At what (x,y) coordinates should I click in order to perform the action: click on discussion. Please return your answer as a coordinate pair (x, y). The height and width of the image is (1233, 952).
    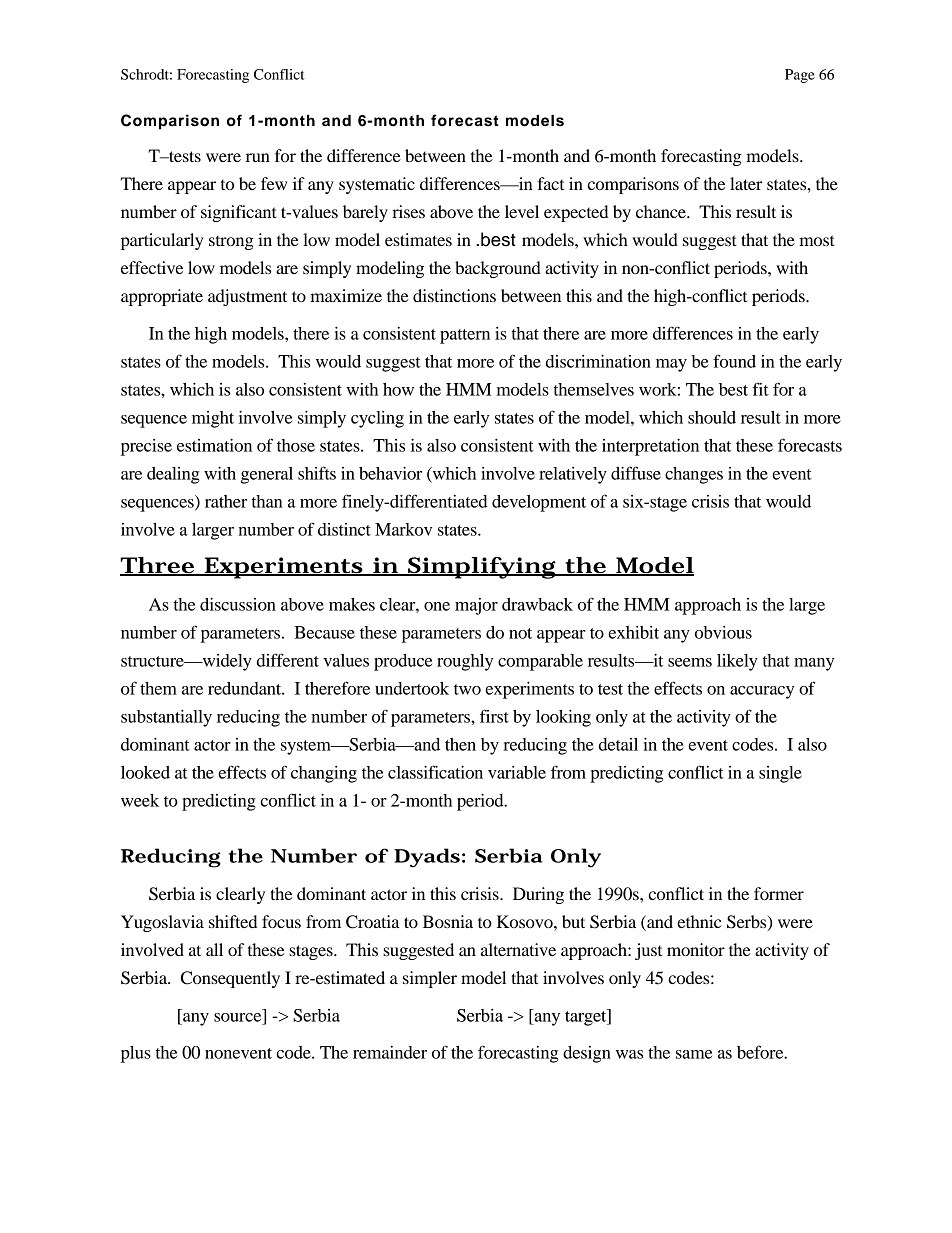
    Looking at the image, I should click on (238, 604).
